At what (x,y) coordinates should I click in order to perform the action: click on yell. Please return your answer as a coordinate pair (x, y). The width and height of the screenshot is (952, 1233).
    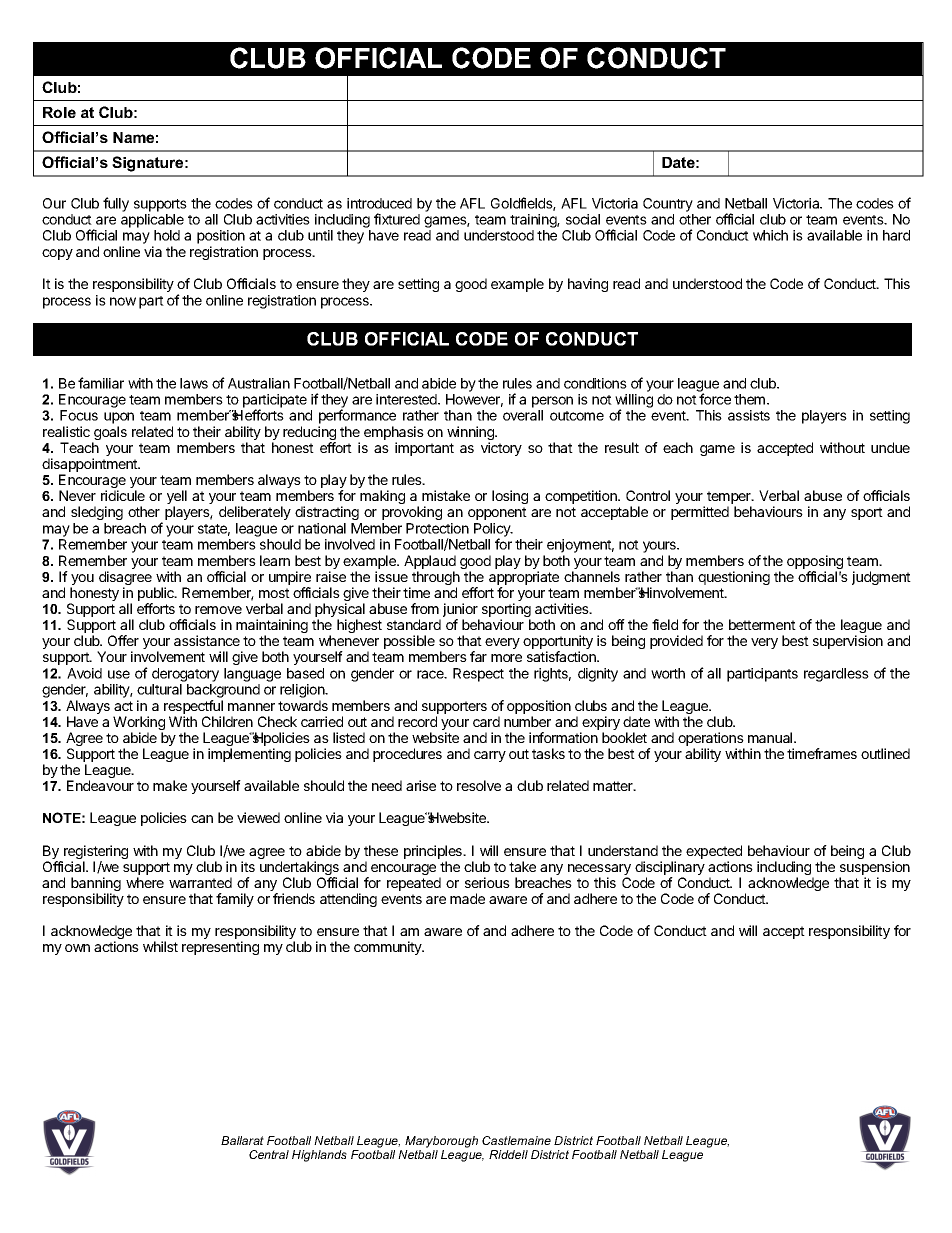
    Looking at the image, I should click on (177, 498).
